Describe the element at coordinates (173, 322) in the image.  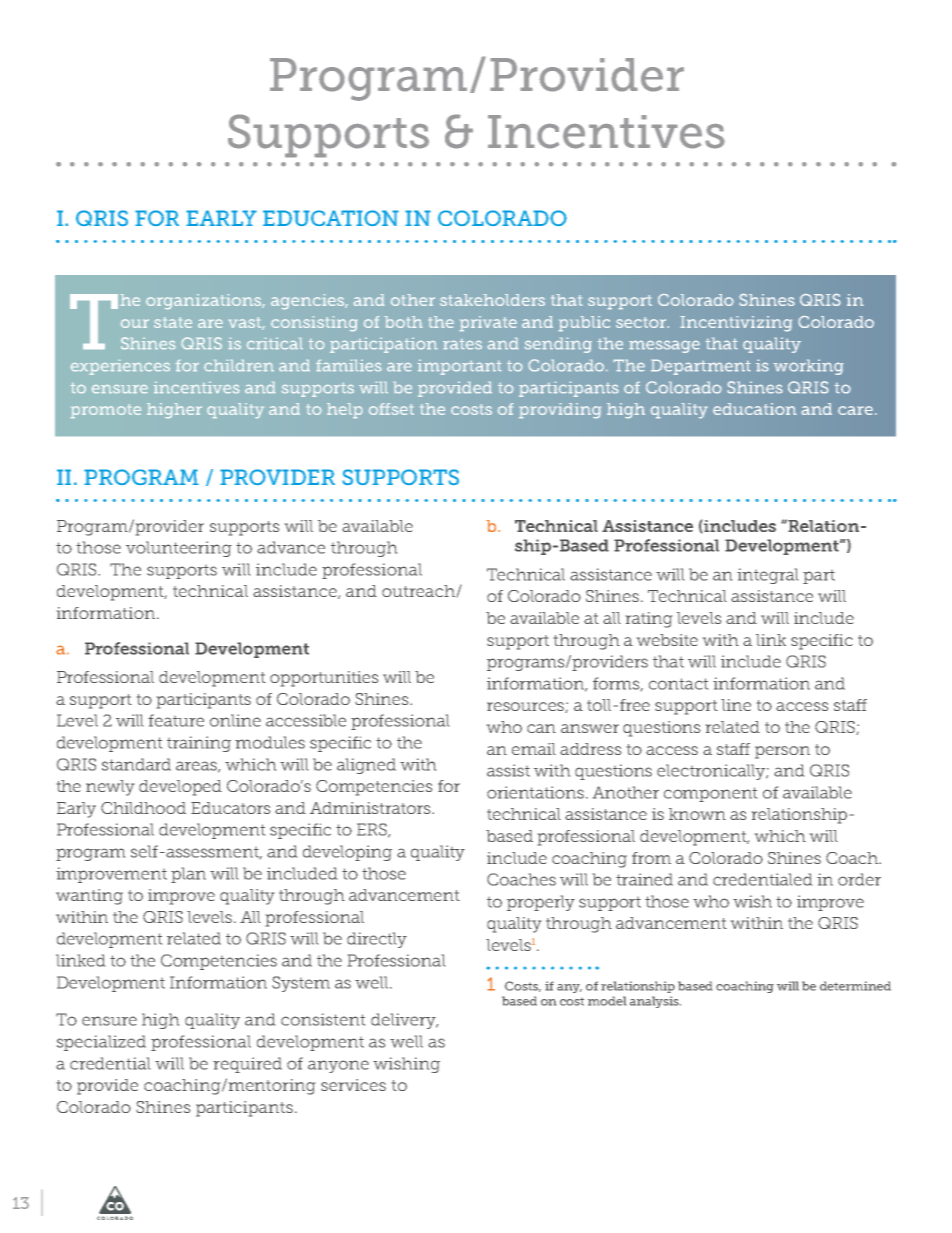
I see `state` at that location.
